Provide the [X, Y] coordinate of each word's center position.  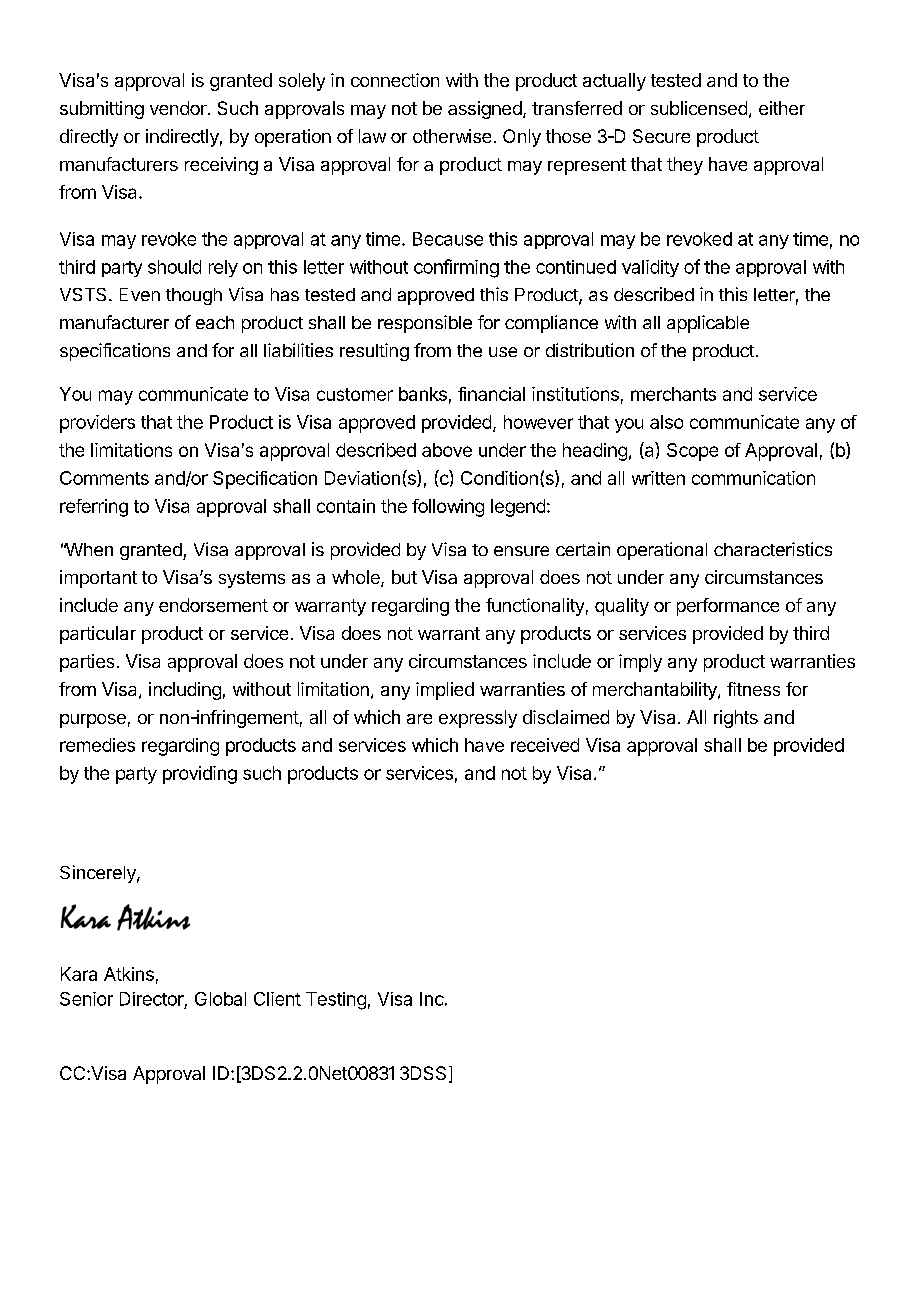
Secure [661, 136]
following [448, 508]
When [88, 549]
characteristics [773, 549]
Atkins [129, 974]
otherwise [452, 136]
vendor [179, 108]
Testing [336, 1001]
